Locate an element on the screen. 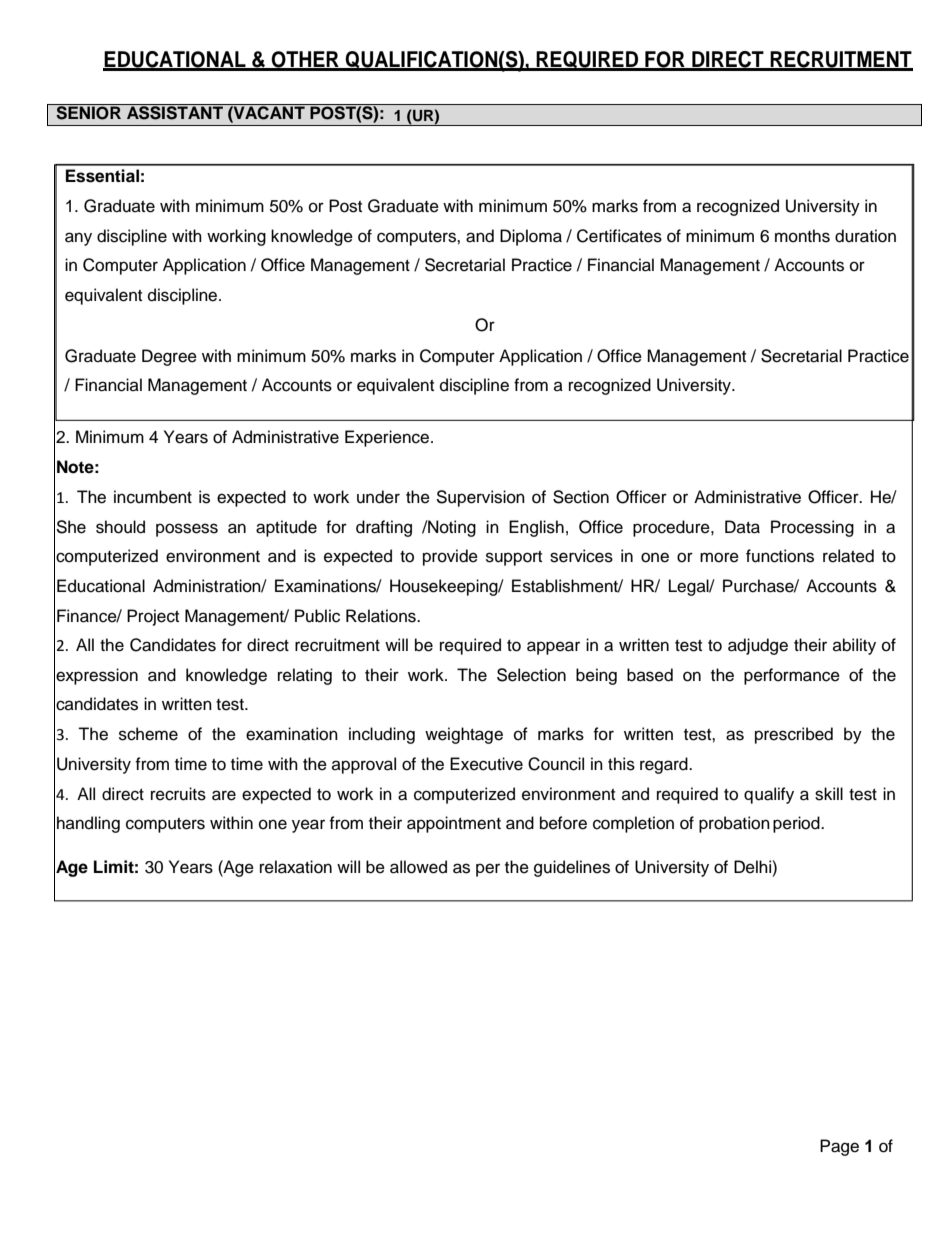 The height and width of the screenshot is (1233, 952). incumbent is located at coordinates (153, 497).
